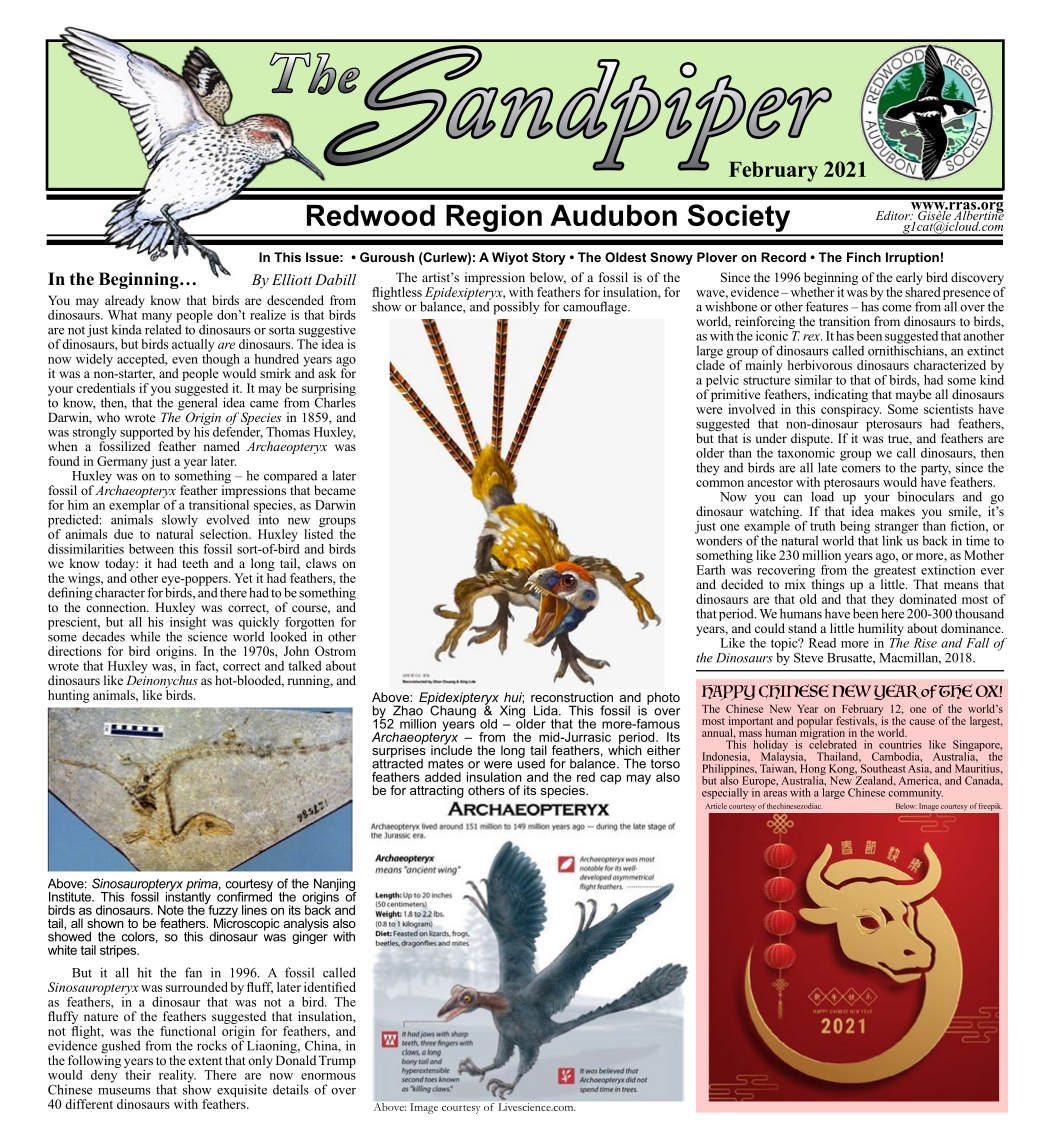  I want to click on Nanjing, so click(335, 885).
